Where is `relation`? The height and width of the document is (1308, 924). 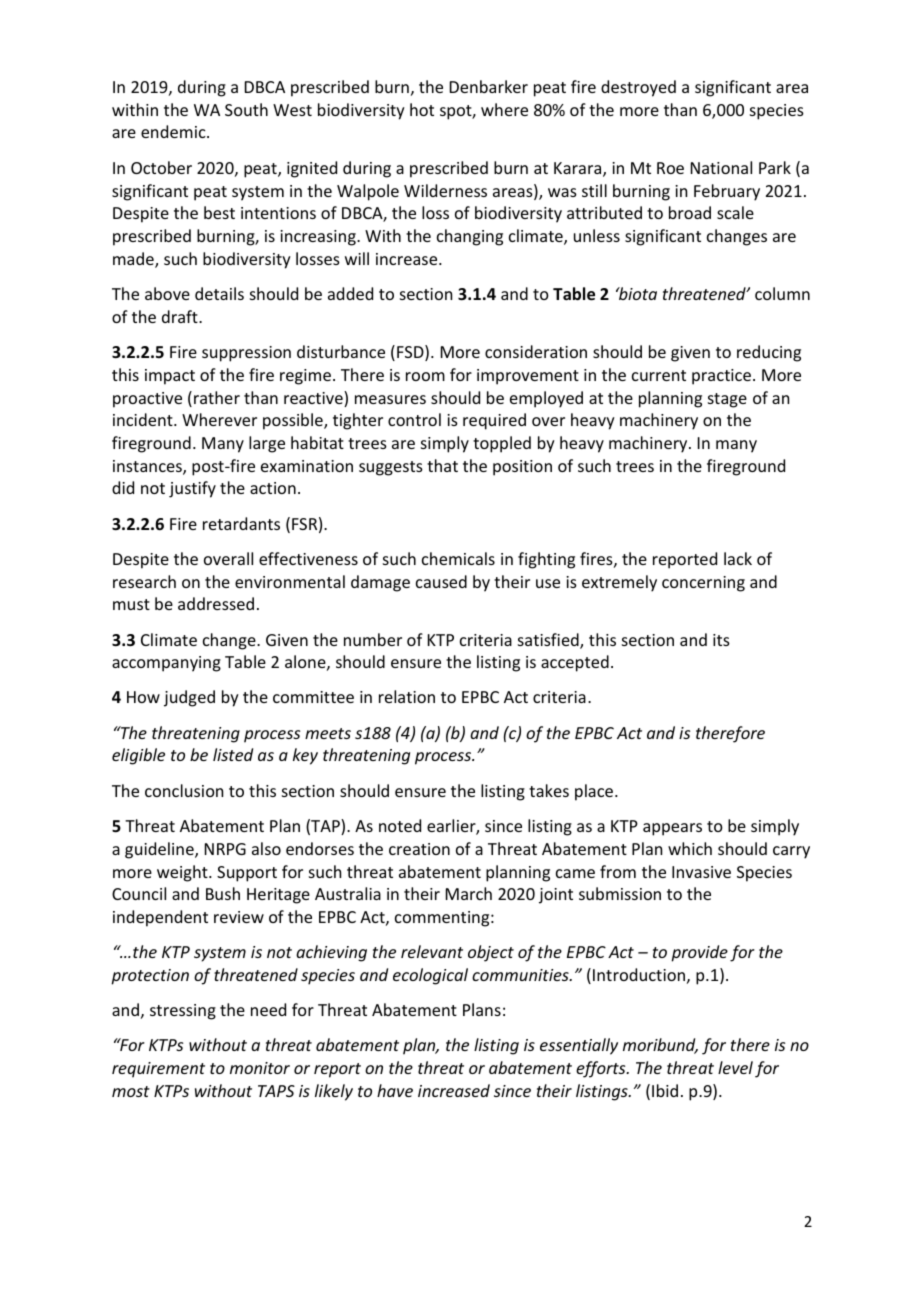 relation is located at coordinates (407, 696).
